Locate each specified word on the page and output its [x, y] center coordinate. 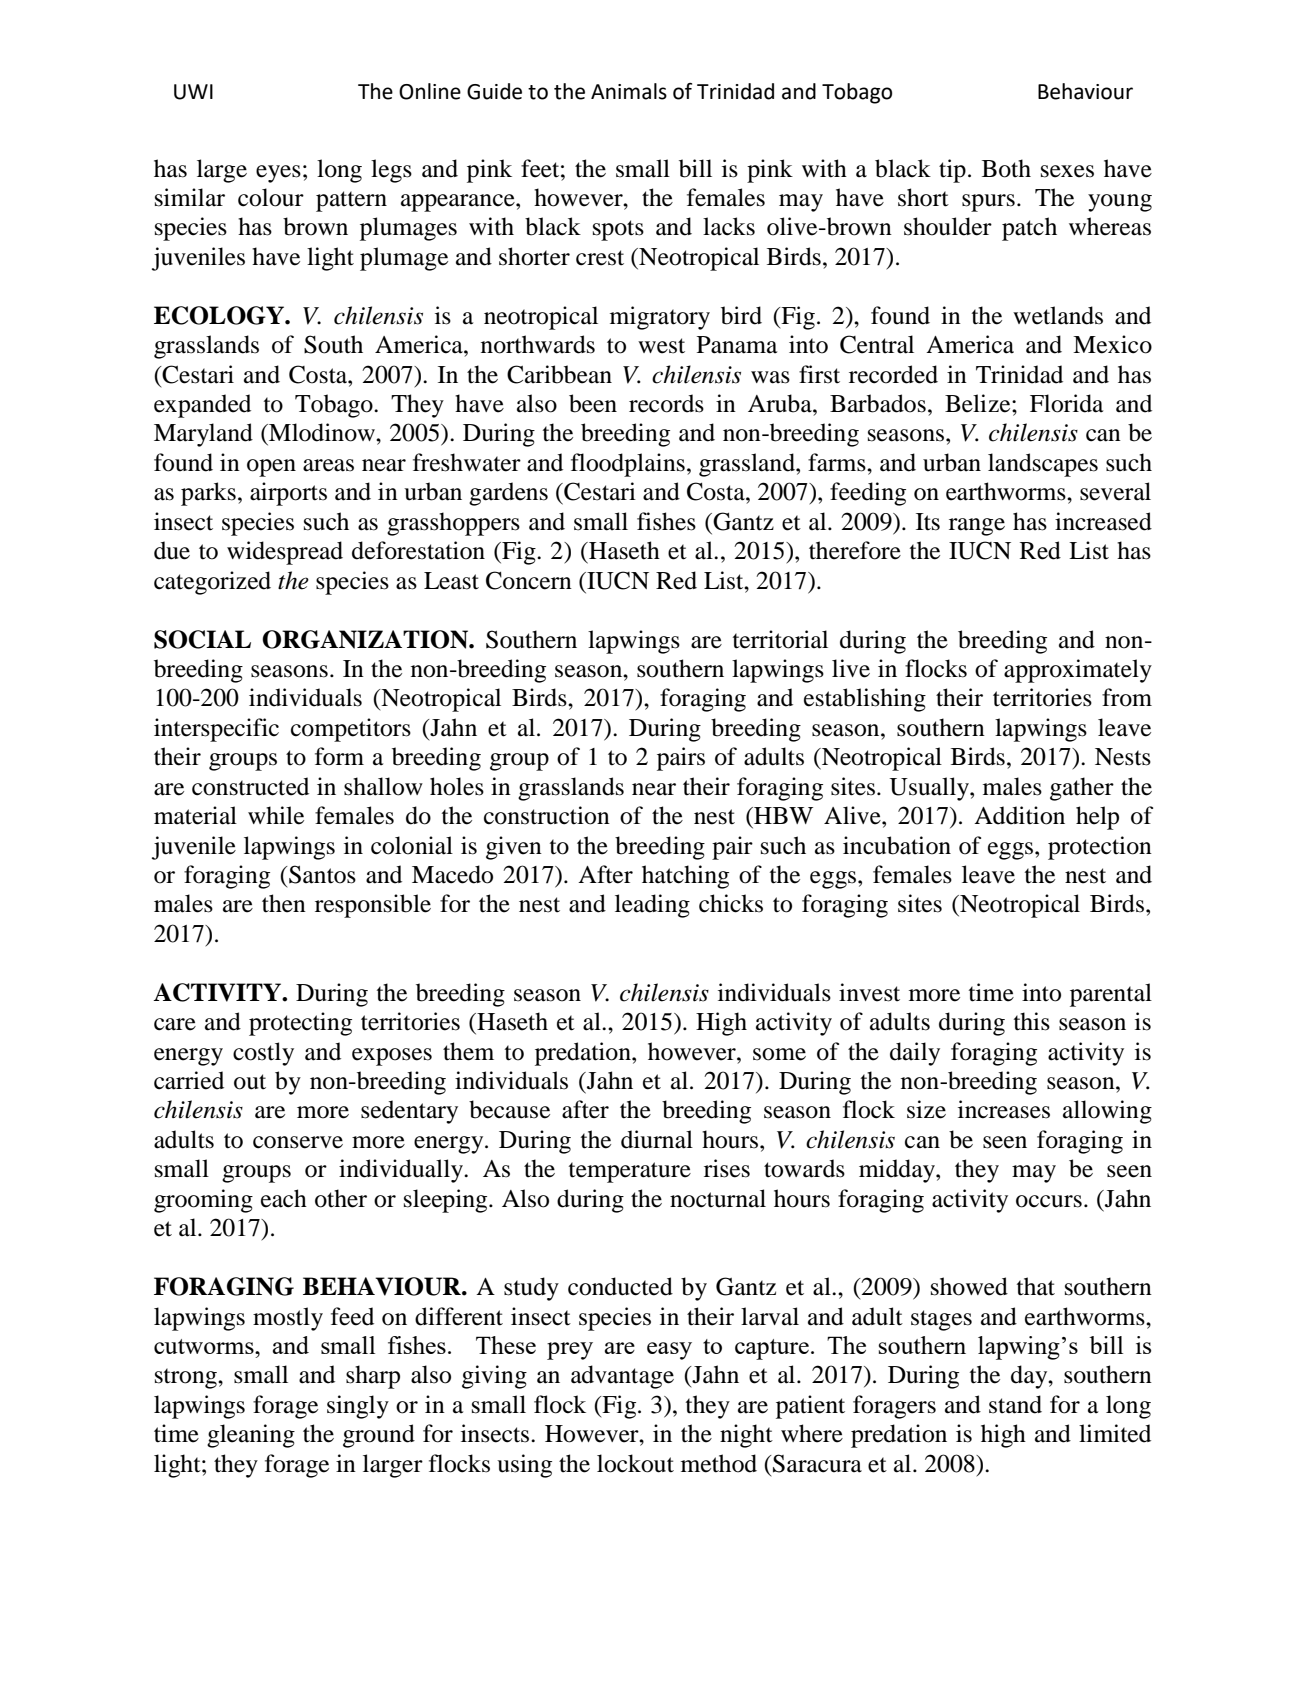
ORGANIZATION [366, 639]
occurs [1049, 1201]
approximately [1078, 671]
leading [652, 906]
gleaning [251, 1436]
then [284, 903]
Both [1006, 168]
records [666, 403]
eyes [278, 174]
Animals [629, 91]
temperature [630, 1172]
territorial [780, 639]
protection [1100, 848]
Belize [979, 403]
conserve [298, 1142]
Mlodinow [322, 432]
